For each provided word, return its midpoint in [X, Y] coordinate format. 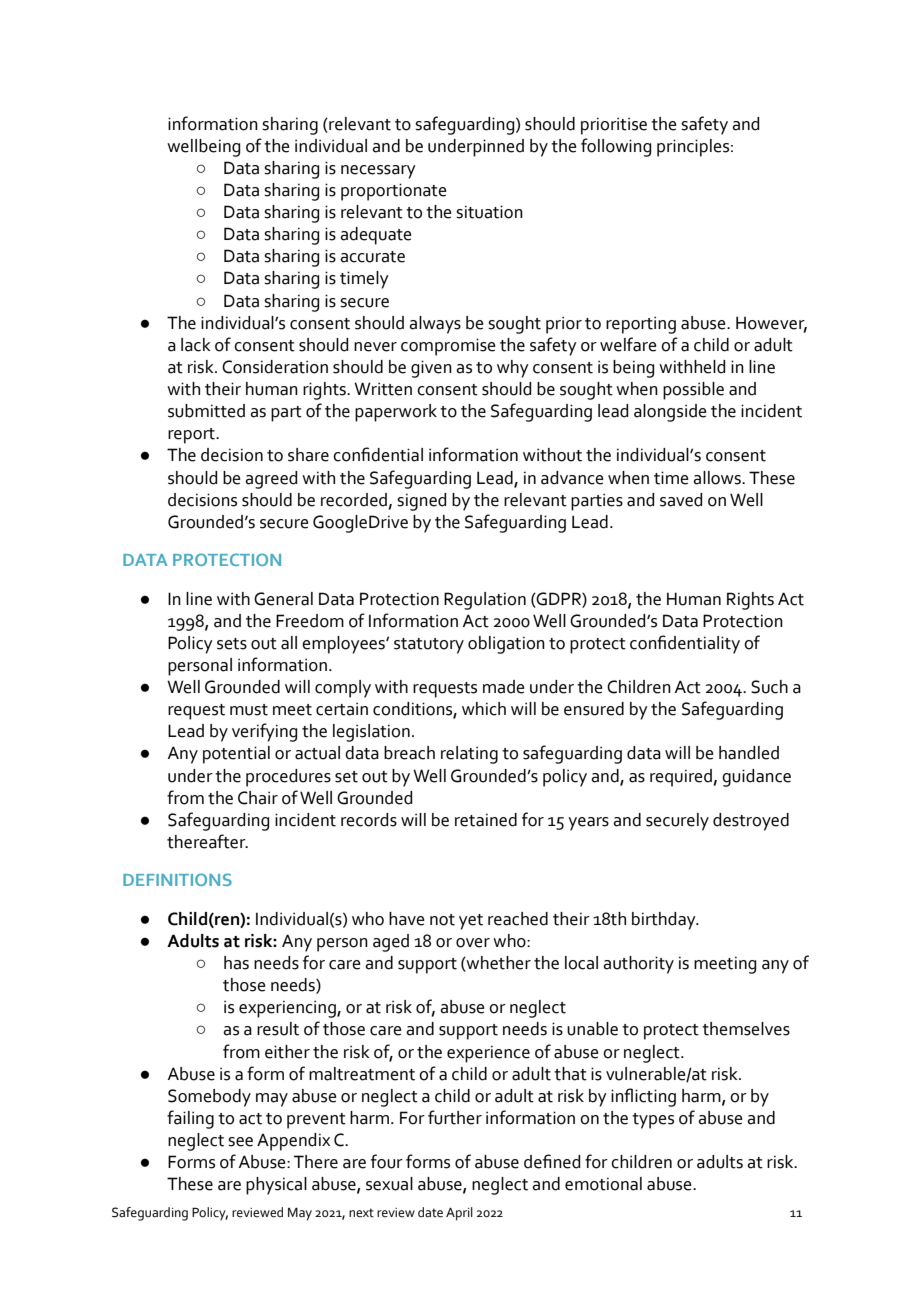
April [459, 1214]
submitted [206, 411]
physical [276, 1186]
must [249, 710]
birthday [665, 921]
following [616, 147]
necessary [378, 172]
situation [489, 212]
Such [769, 687]
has [236, 963]
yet [471, 922]
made [504, 687]
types [653, 1121]
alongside [670, 413]
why [513, 369]
